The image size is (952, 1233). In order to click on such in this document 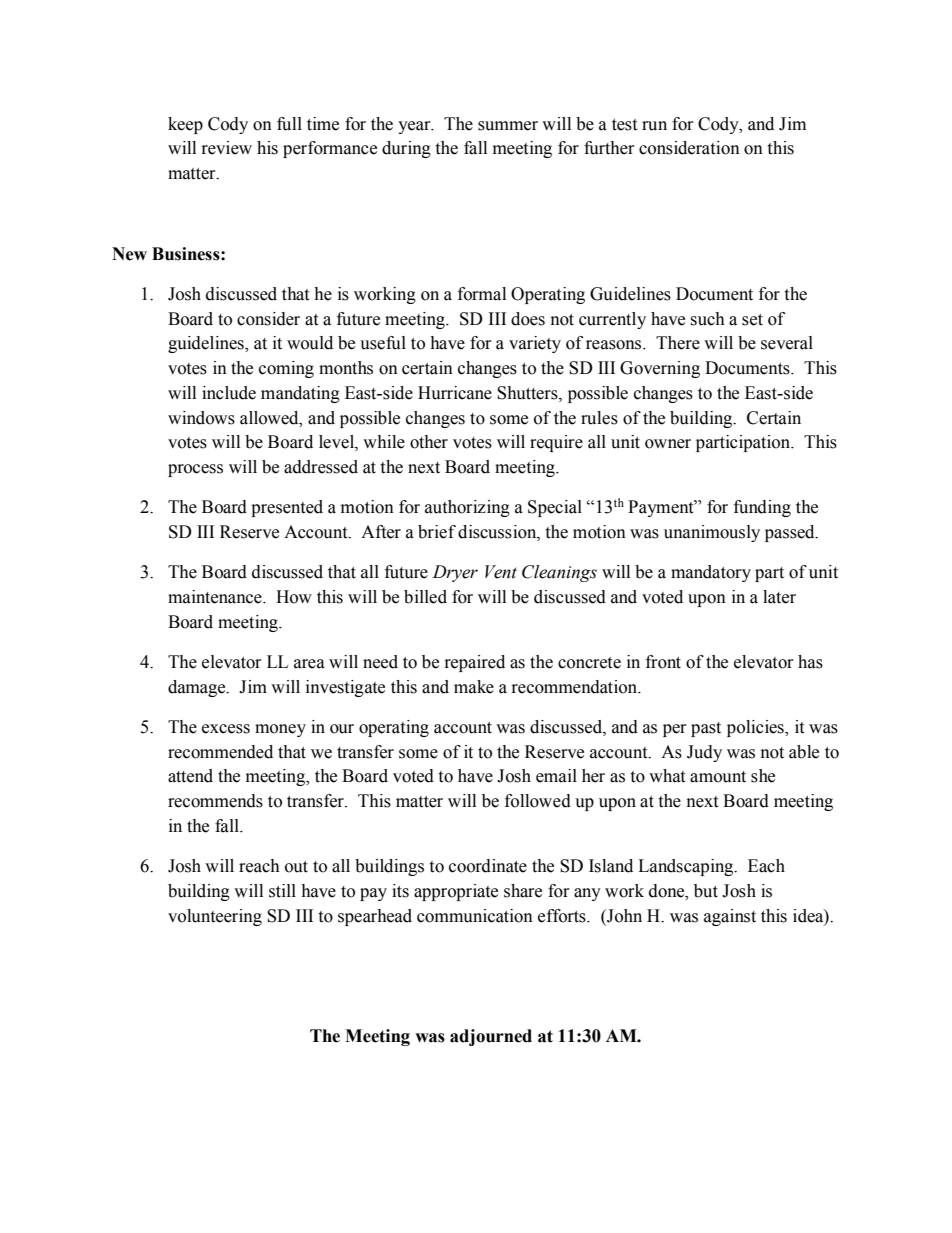, I will do `click(707, 319)`.
